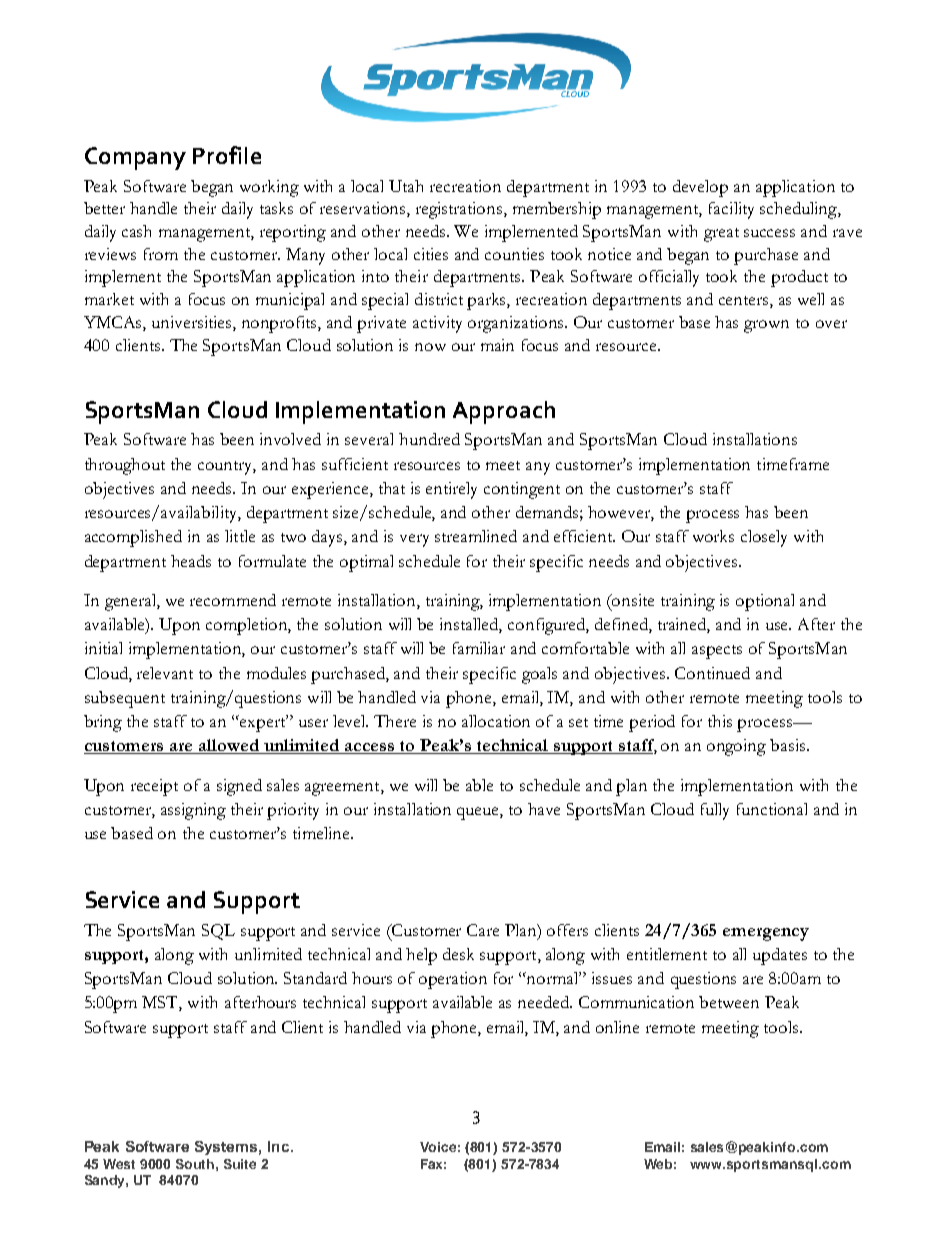 This screenshot has height=1233, width=952. What do you see at coordinates (227, 155) in the screenshot?
I see `Profile` at bounding box center [227, 155].
